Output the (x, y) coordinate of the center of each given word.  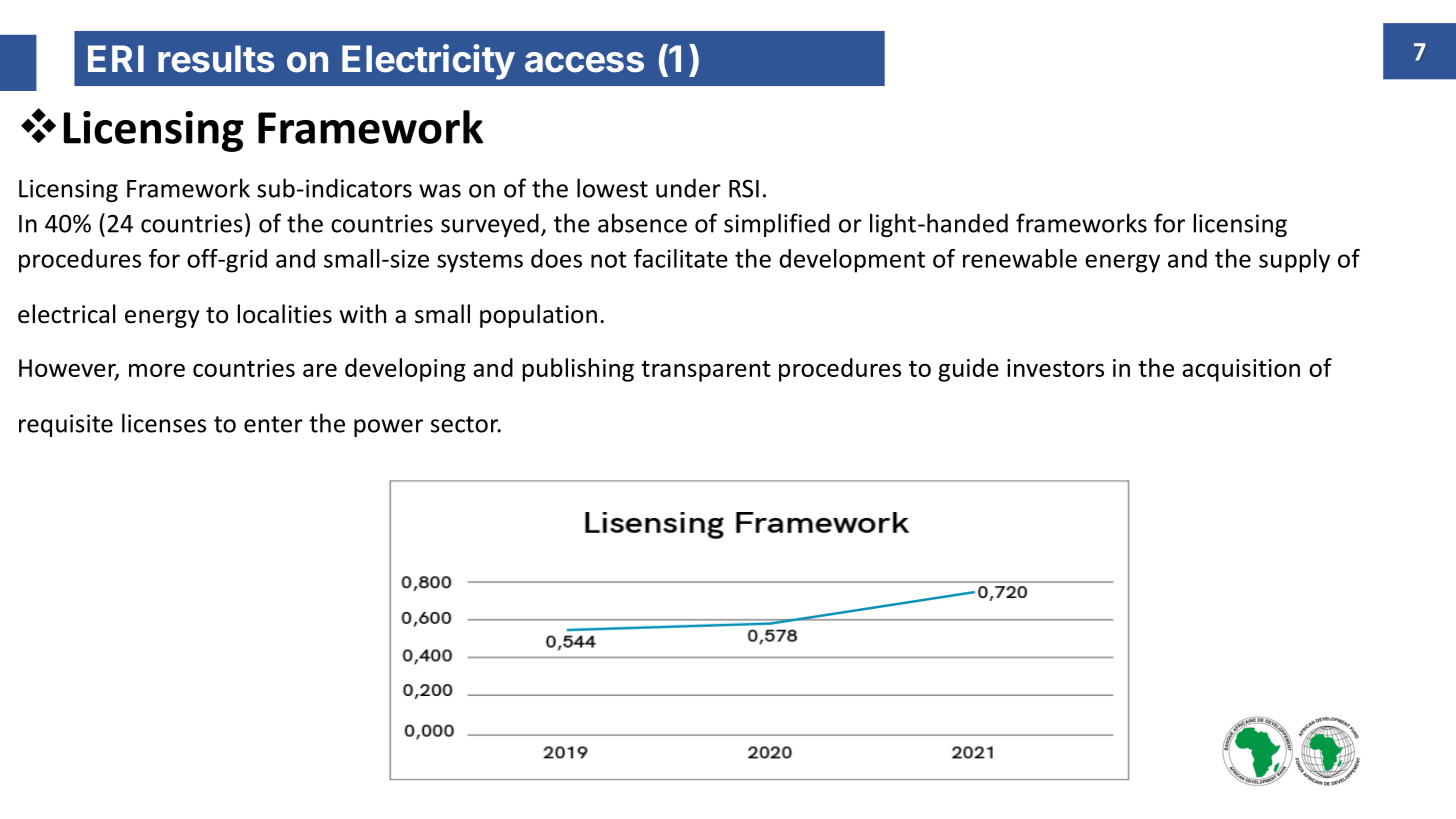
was (440, 191)
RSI (744, 188)
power (388, 428)
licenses (164, 423)
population (538, 316)
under (688, 188)
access (584, 62)
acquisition (1241, 370)
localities (284, 314)
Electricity (428, 62)
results (216, 59)
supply (1294, 261)
